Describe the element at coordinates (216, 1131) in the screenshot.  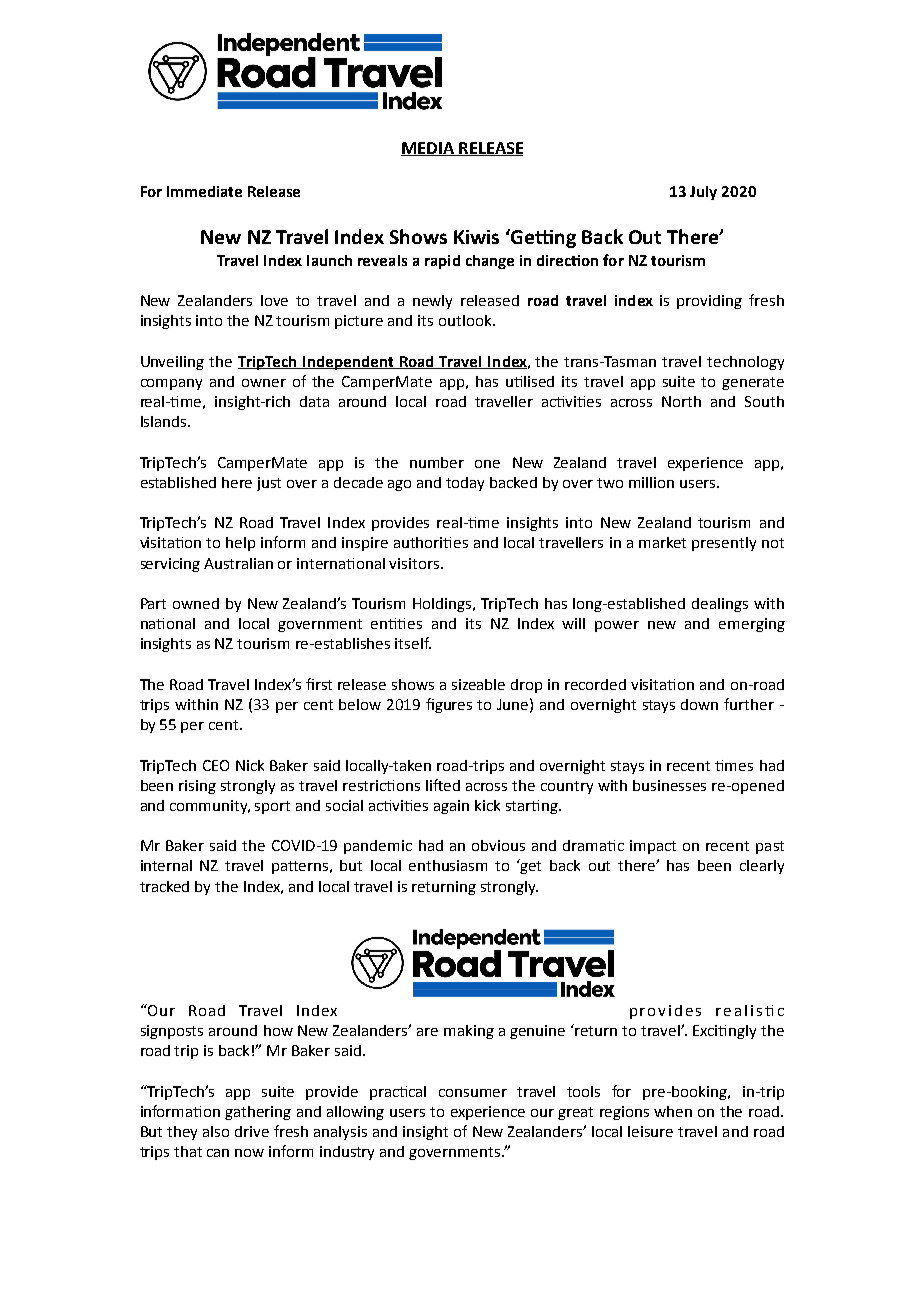
I see `also` at that location.
